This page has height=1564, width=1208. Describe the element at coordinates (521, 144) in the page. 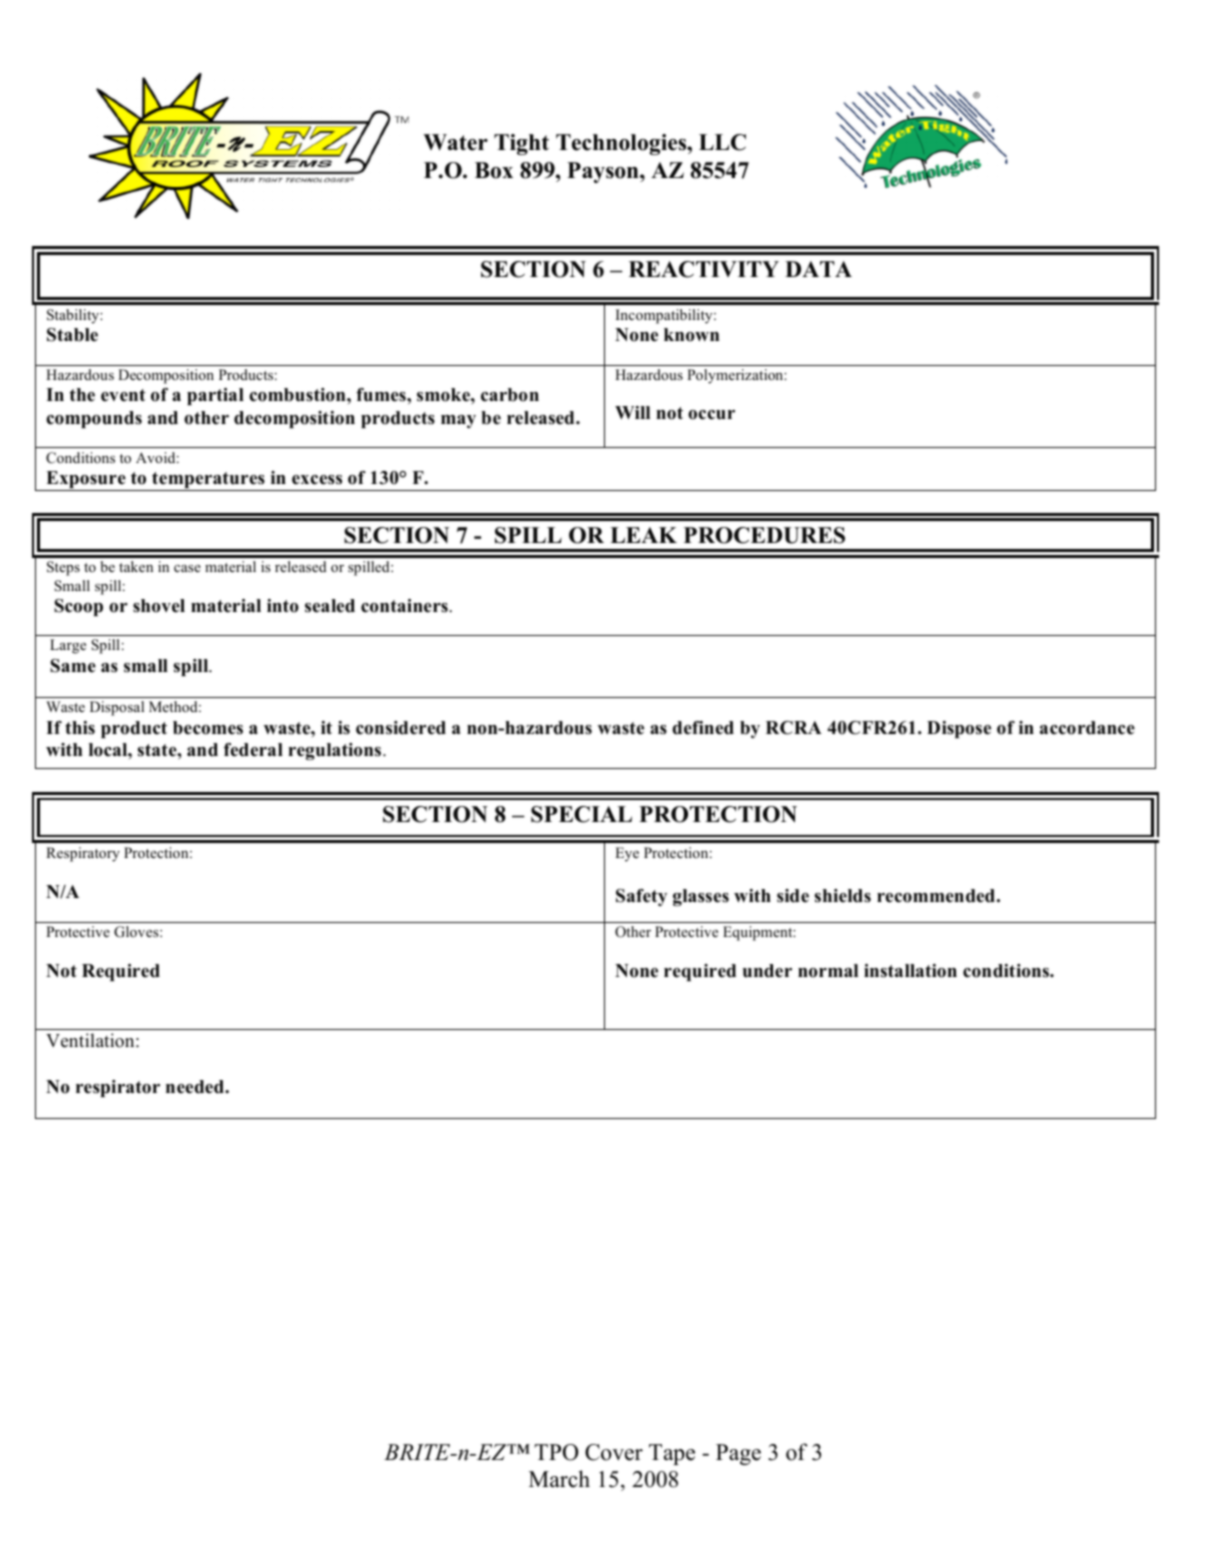

I see `Tight` at that location.
